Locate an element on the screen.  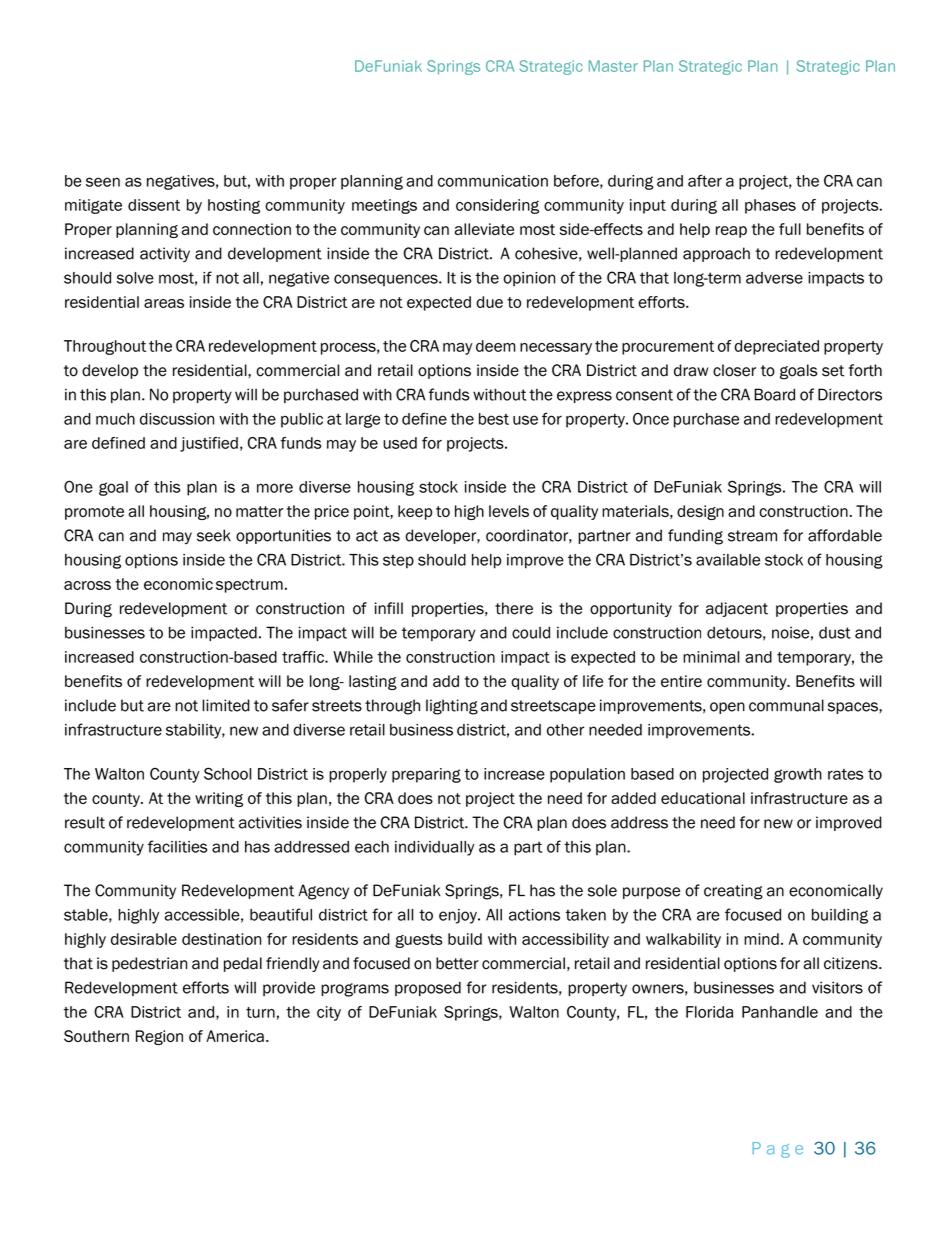
proposed is located at coordinates (428, 988).
